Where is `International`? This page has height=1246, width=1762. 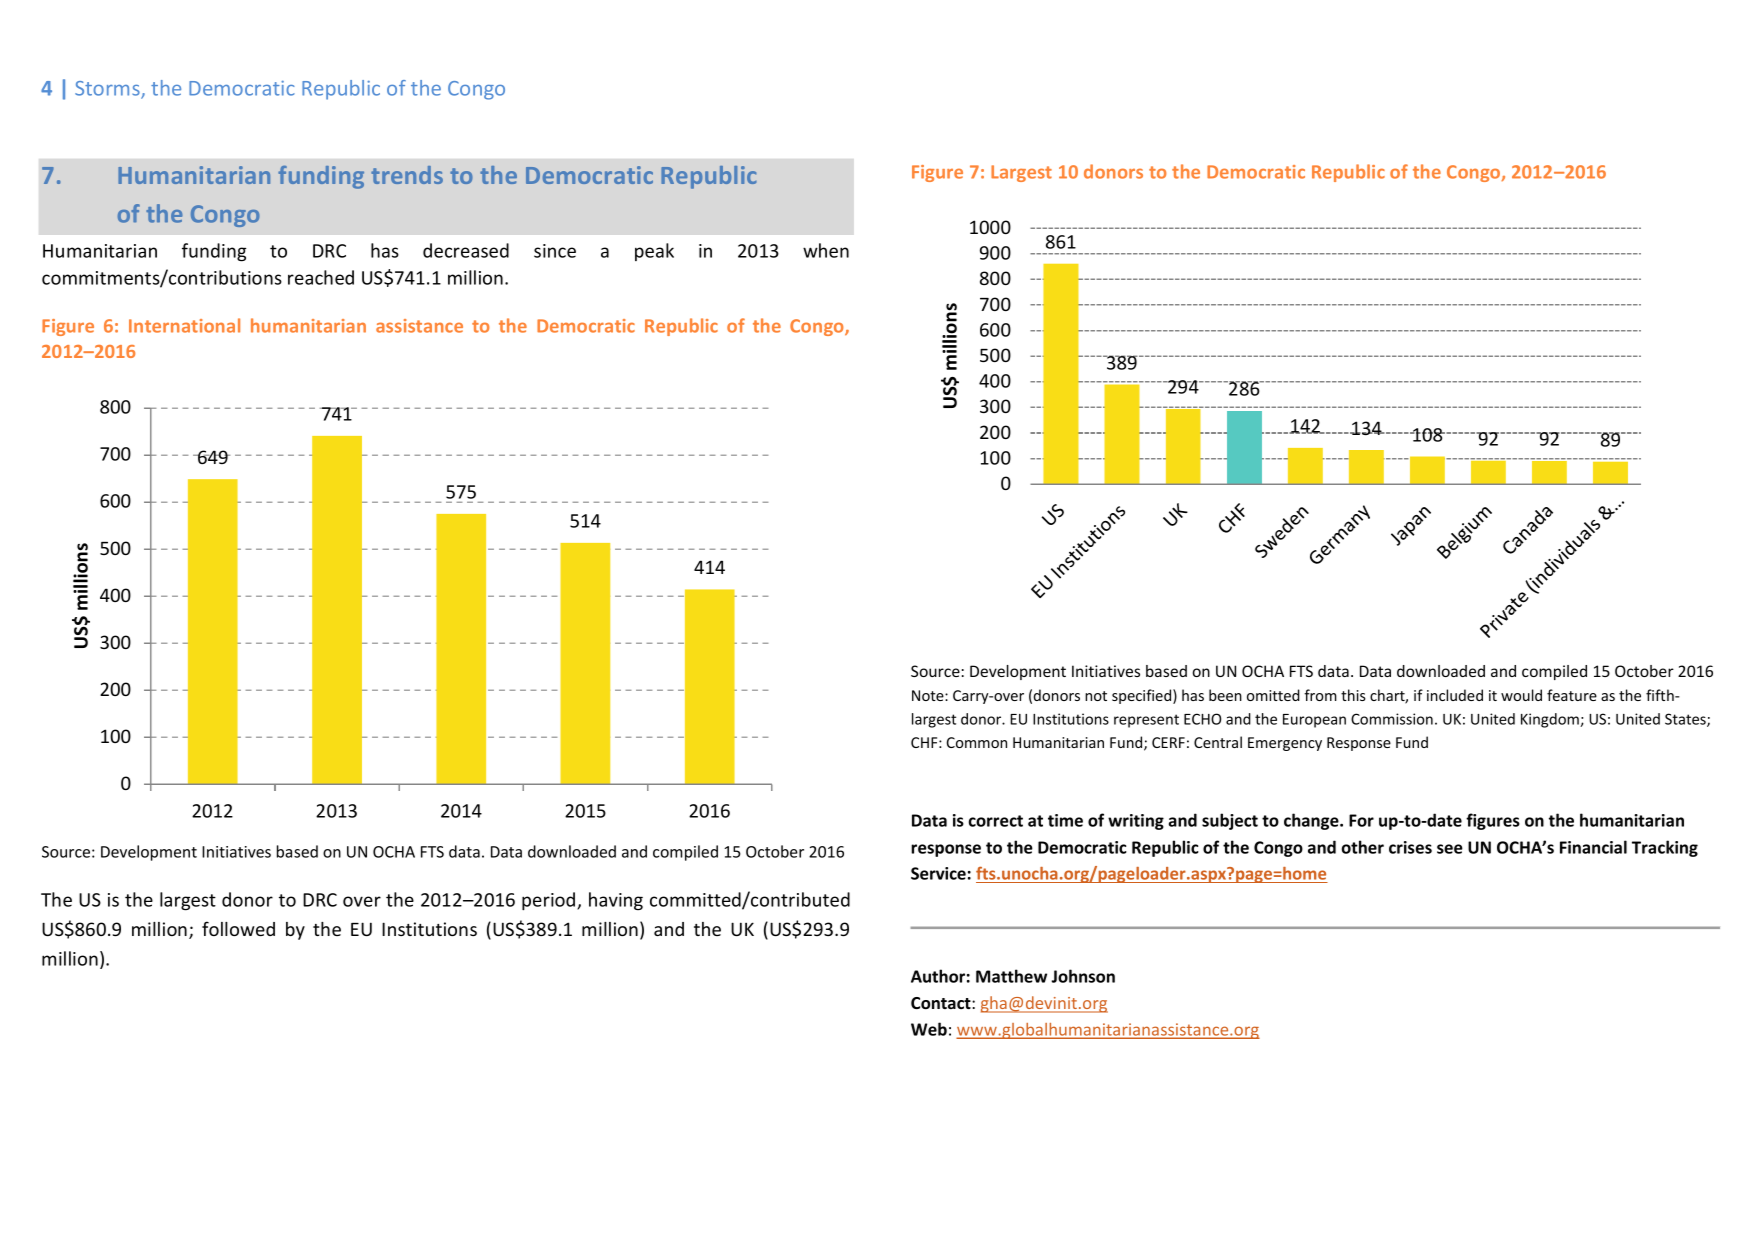 International is located at coordinates (184, 325).
